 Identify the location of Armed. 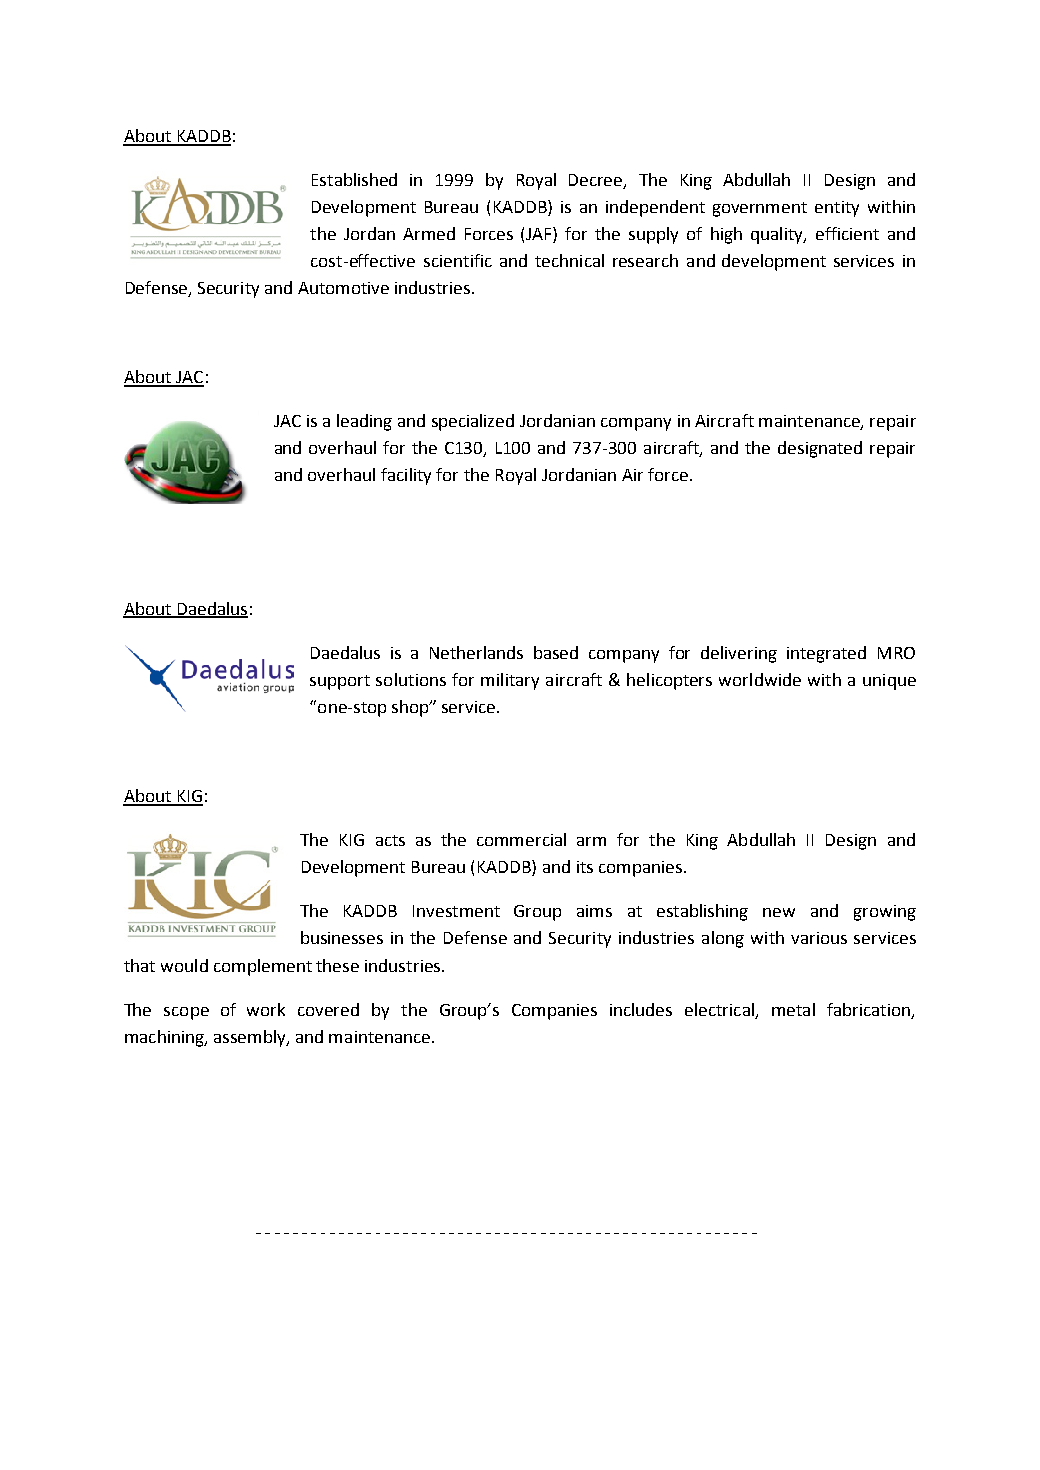
(429, 233).
